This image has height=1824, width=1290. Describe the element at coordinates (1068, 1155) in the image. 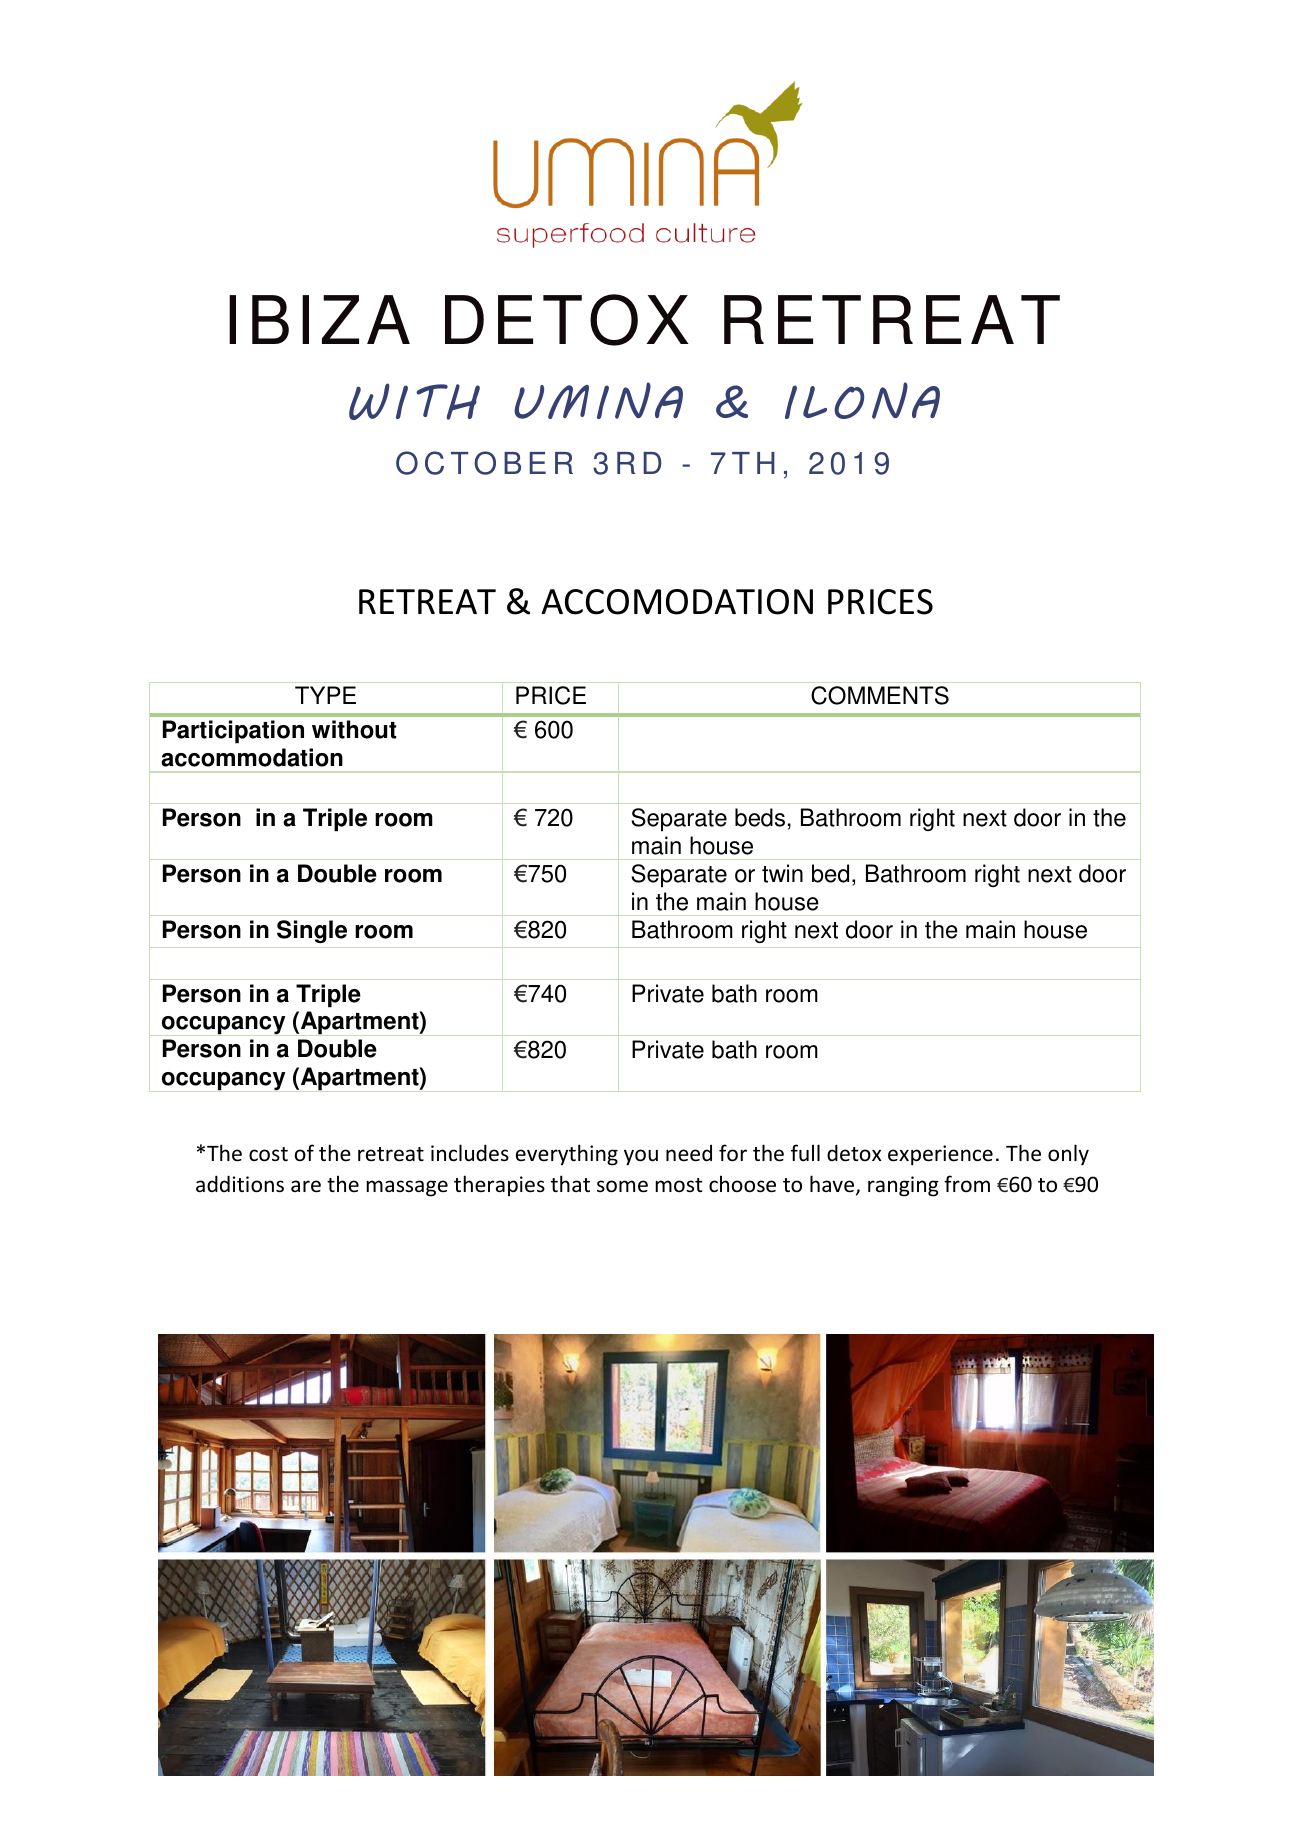

I see `only` at that location.
